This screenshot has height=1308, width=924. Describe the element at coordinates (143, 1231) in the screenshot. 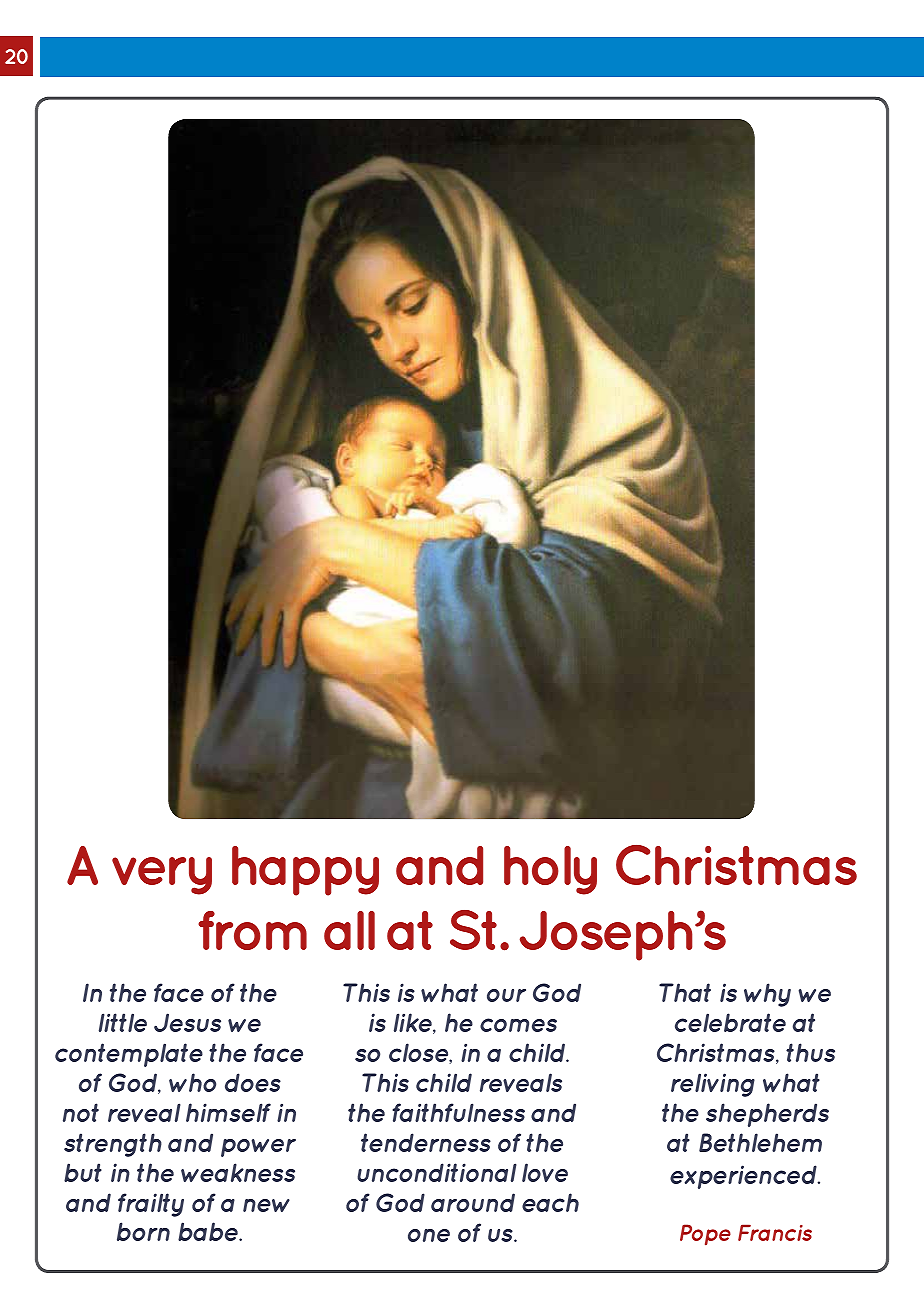

I see `born` at that location.
